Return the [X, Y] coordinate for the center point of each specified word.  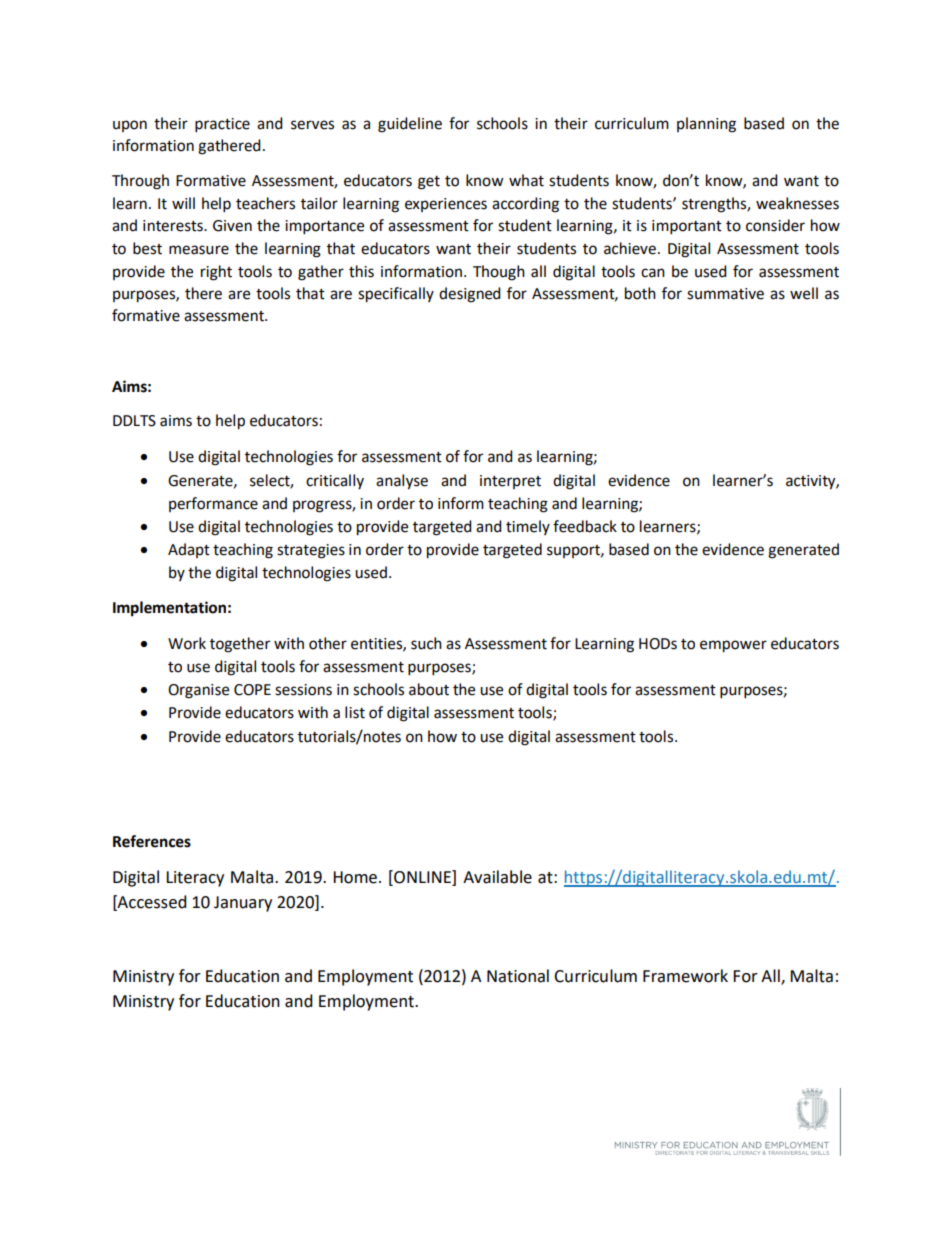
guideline [410, 125]
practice [222, 125]
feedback [585, 526]
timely [528, 527]
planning [706, 125]
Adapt [189, 550]
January [243, 904]
